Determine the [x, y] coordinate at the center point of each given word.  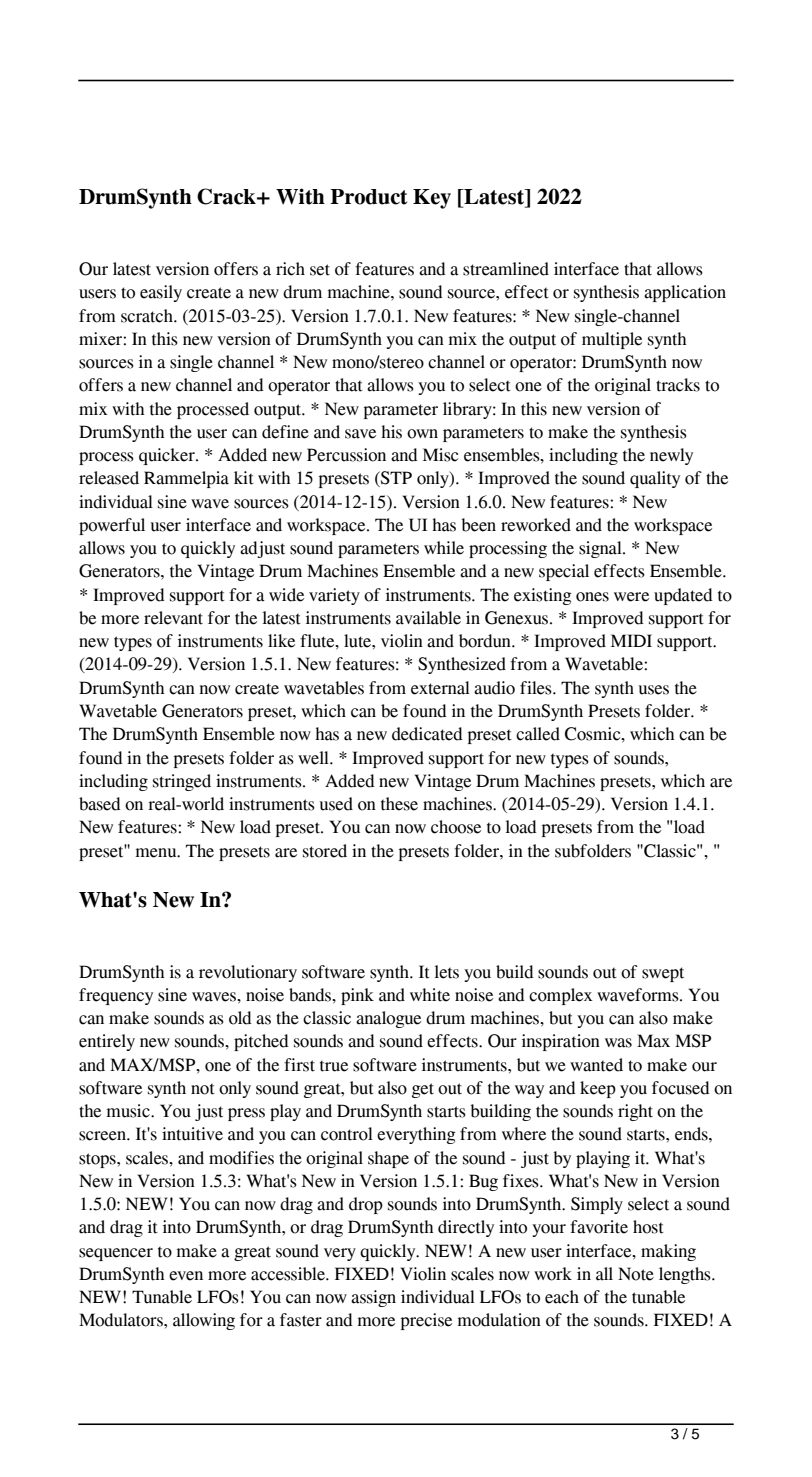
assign [373, 1298]
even [186, 1276]
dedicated [427, 734]
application [685, 293]
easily [161, 293]
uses [654, 690]
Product [368, 197]
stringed [182, 782]
